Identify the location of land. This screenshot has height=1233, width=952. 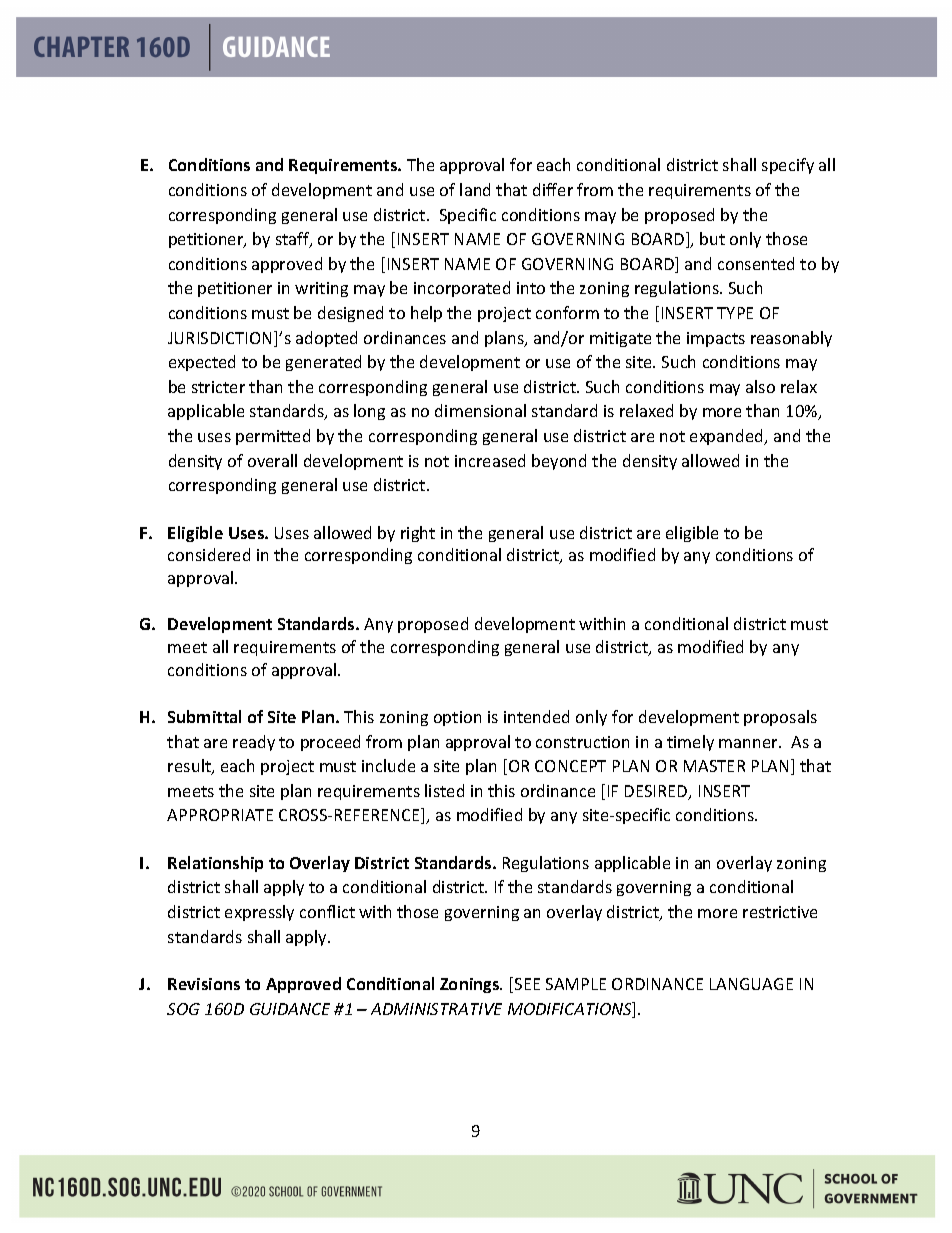
(475, 189).
